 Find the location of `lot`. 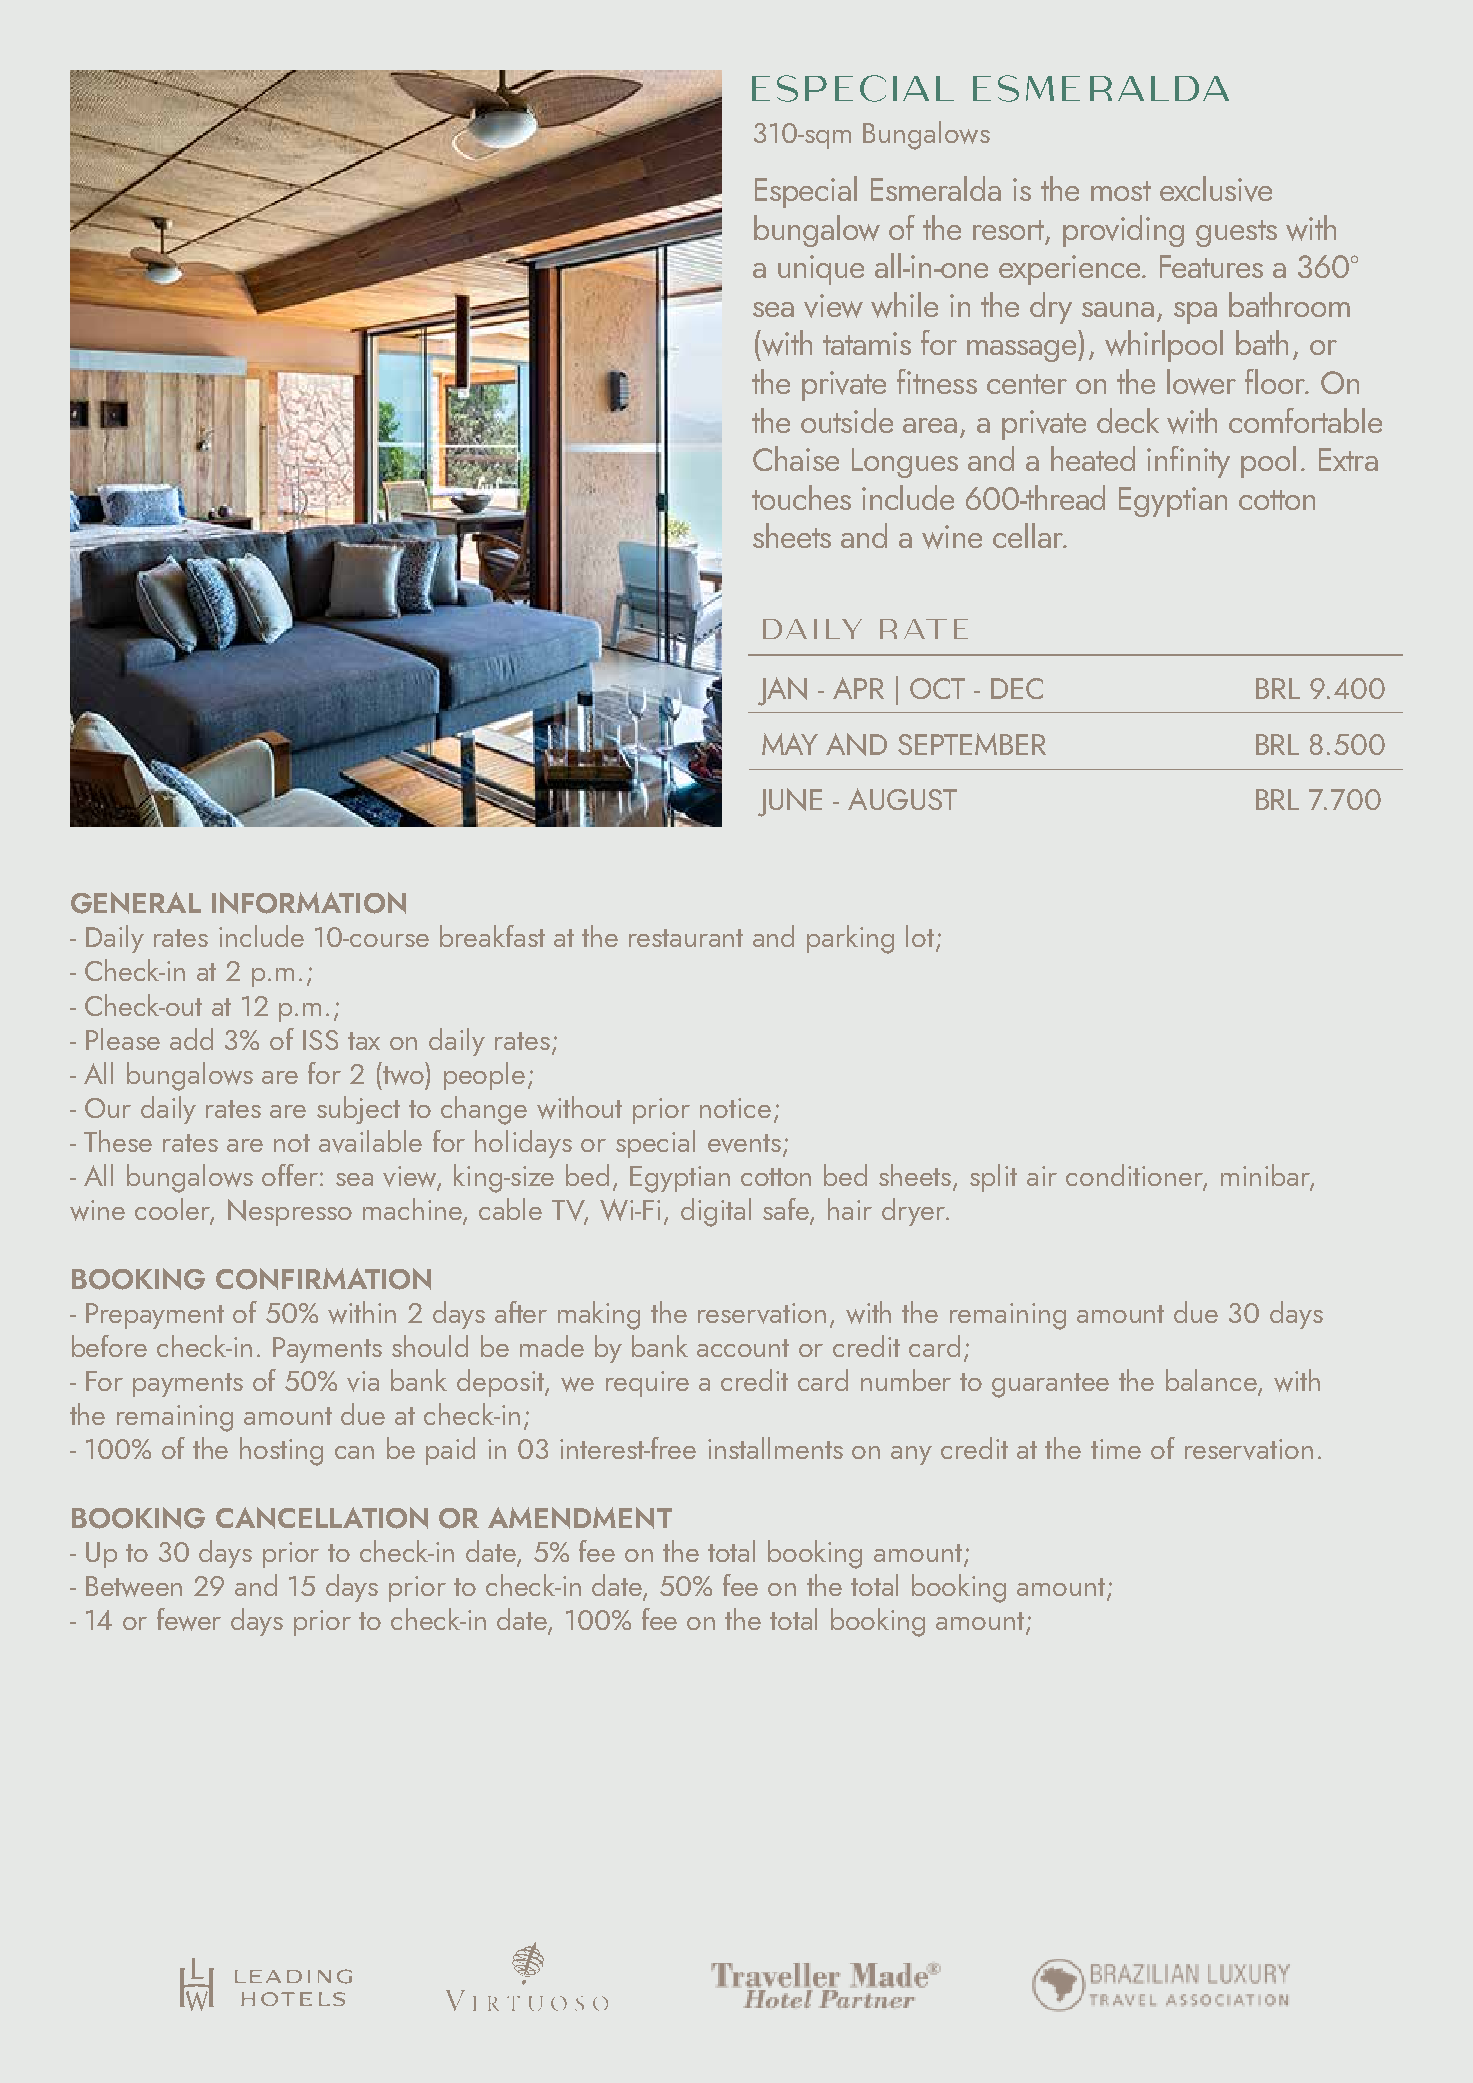

lot is located at coordinates (920, 936).
